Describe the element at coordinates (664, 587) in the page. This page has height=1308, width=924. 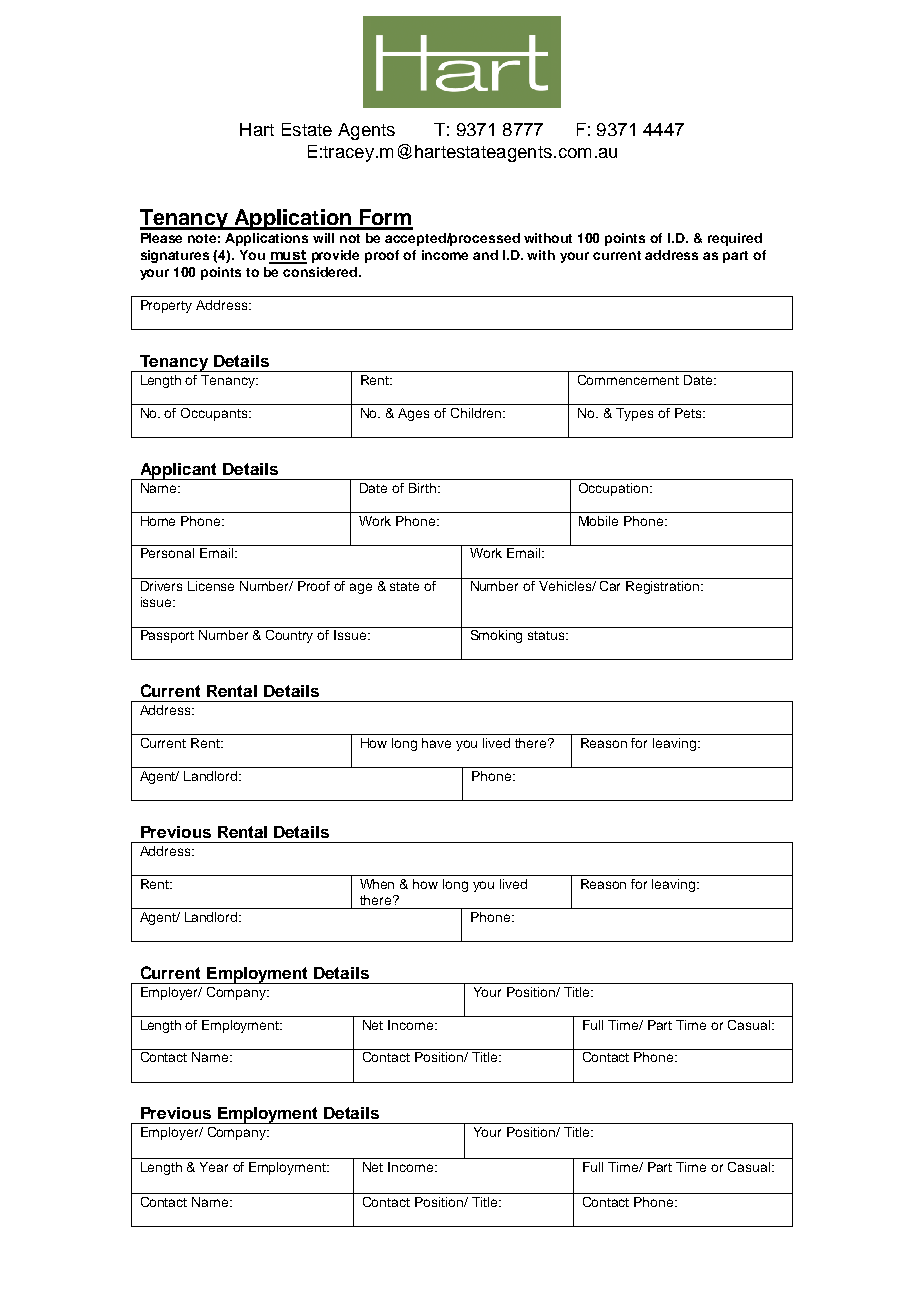
I see `Registration` at that location.
